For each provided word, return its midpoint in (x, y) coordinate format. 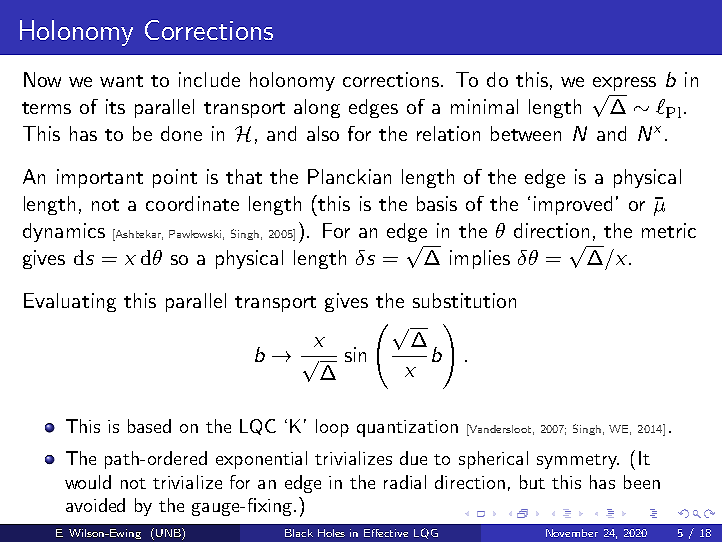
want (121, 81)
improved (573, 205)
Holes (331, 533)
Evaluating (70, 302)
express (624, 84)
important (100, 178)
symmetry (578, 461)
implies (480, 259)
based (149, 426)
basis (437, 203)
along (317, 108)
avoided (95, 505)
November (572, 533)
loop (332, 428)
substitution (464, 300)
